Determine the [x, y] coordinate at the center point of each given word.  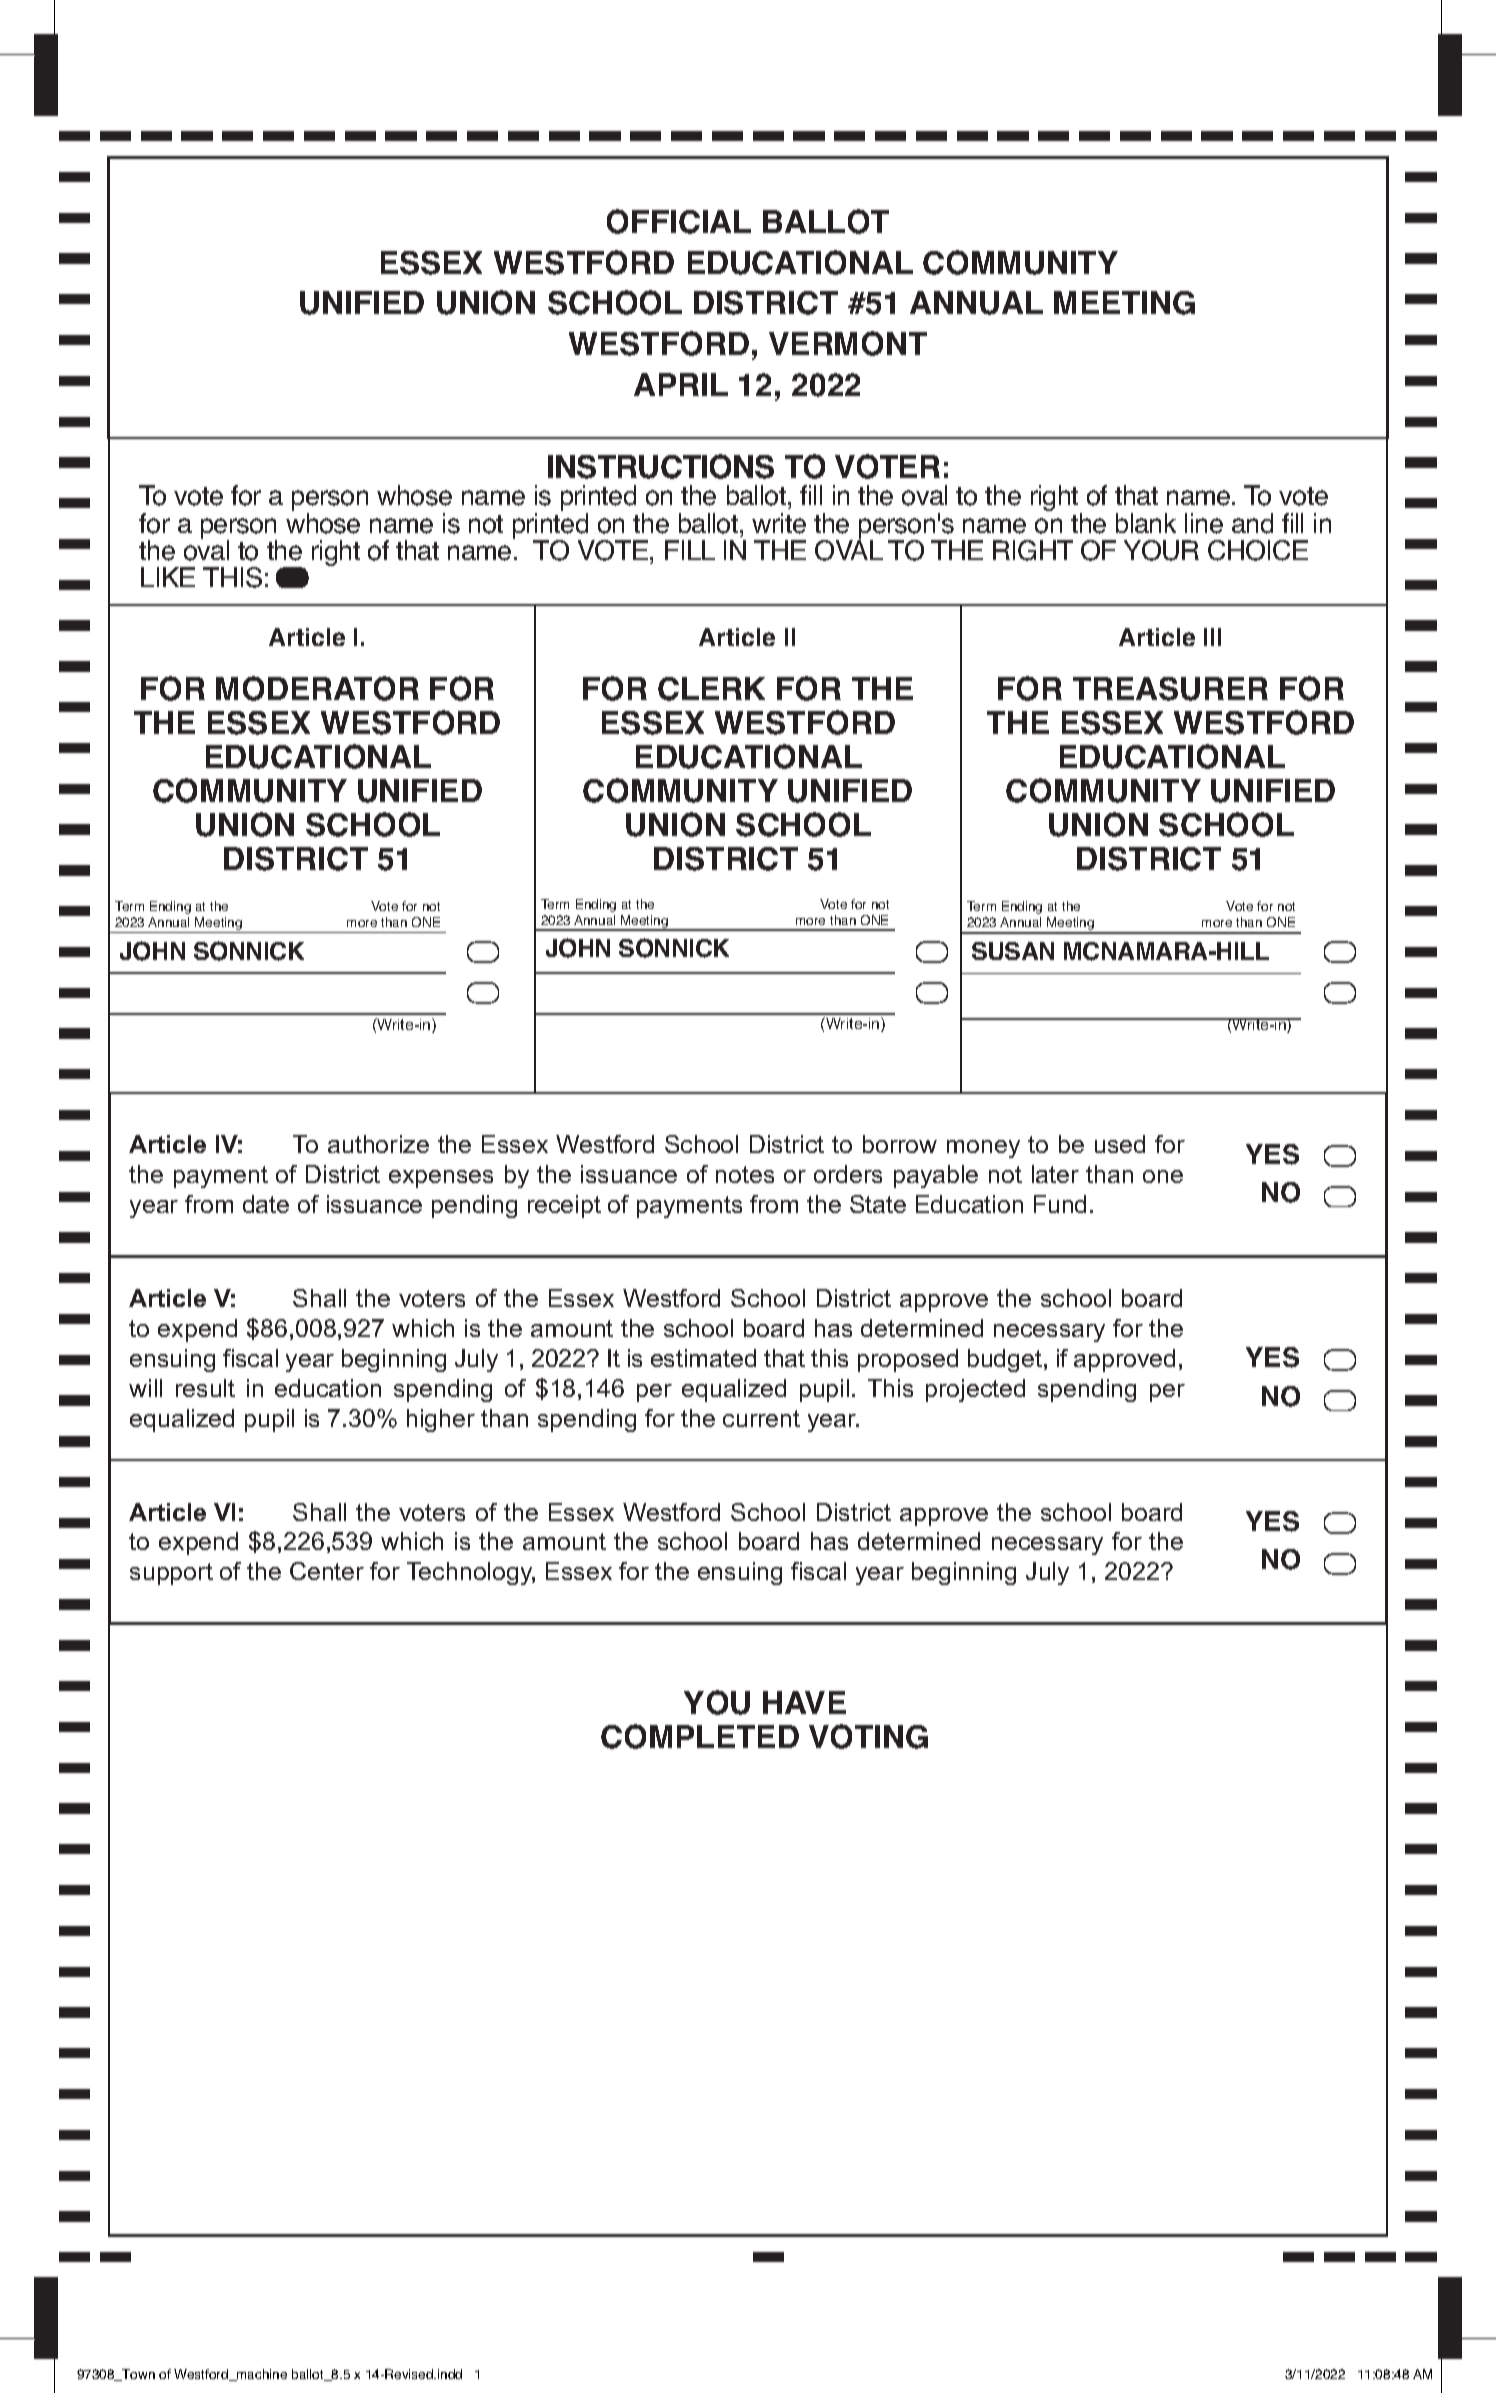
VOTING [868, 1736]
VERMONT [848, 343]
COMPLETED [700, 1736]
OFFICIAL [679, 221]
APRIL [681, 384]
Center [327, 1571]
